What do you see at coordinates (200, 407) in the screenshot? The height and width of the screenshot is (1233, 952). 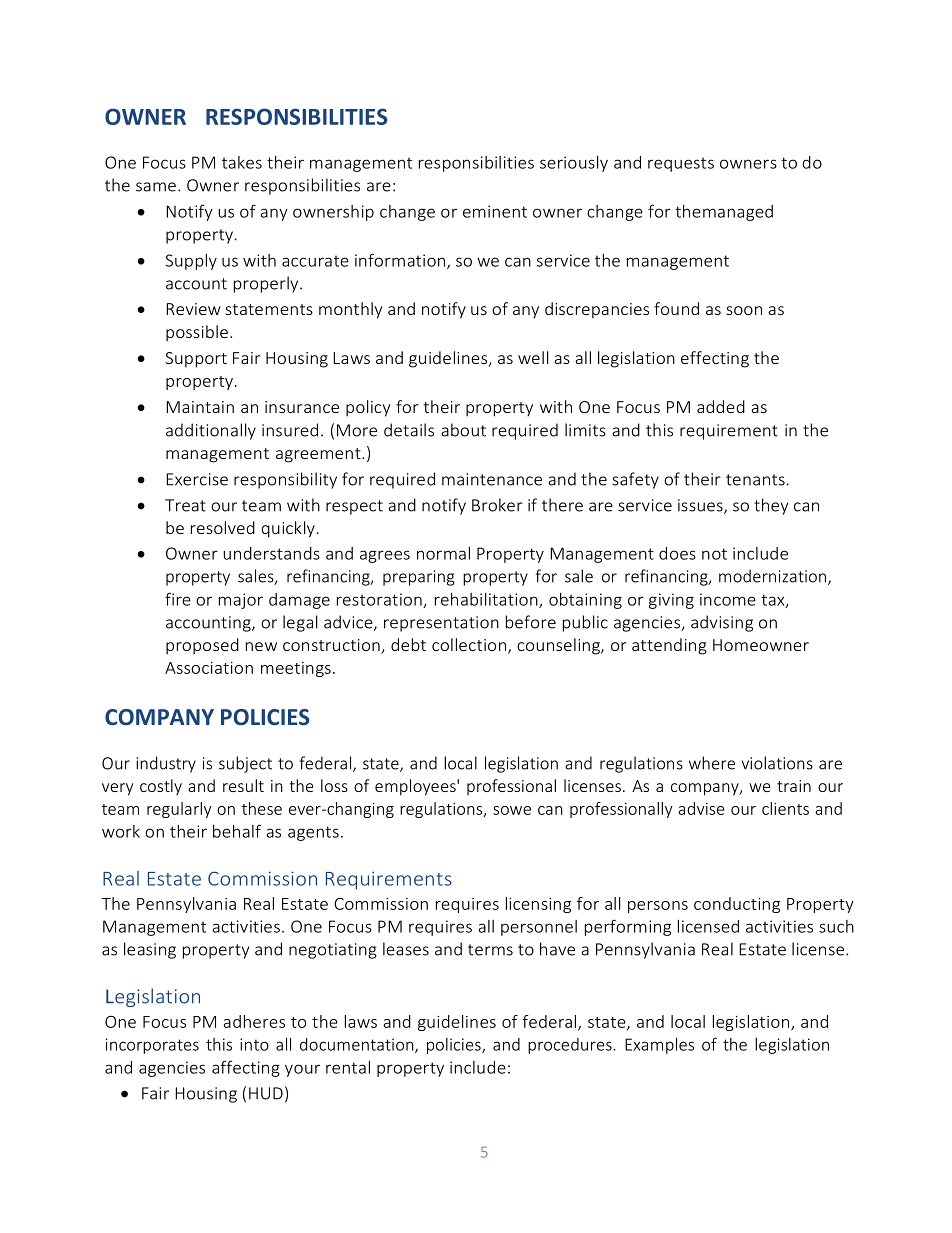 I see `Maintain` at bounding box center [200, 407].
